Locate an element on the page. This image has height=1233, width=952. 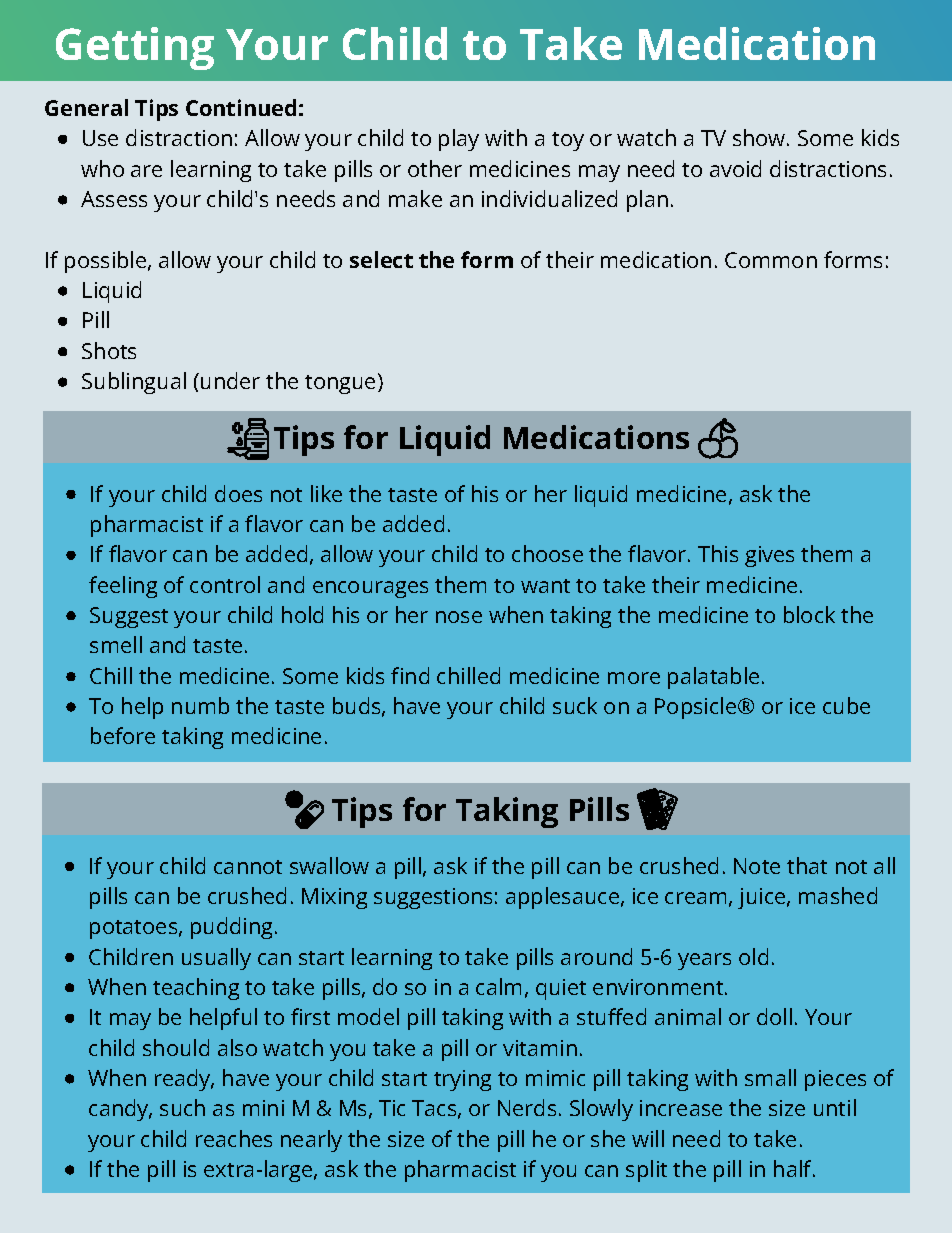
such is located at coordinates (182, 1107).
